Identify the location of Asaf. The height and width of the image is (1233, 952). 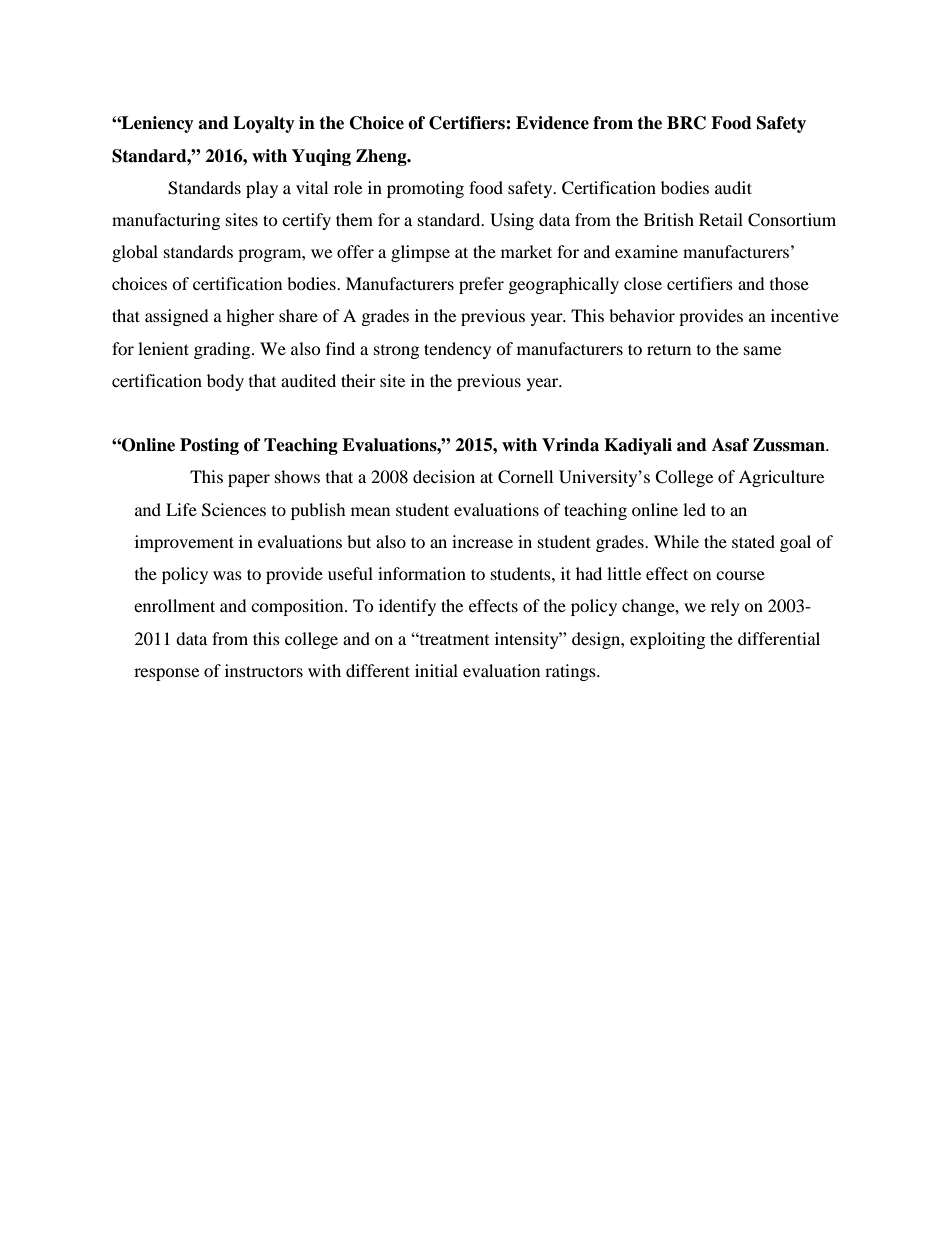
(730, 445).
